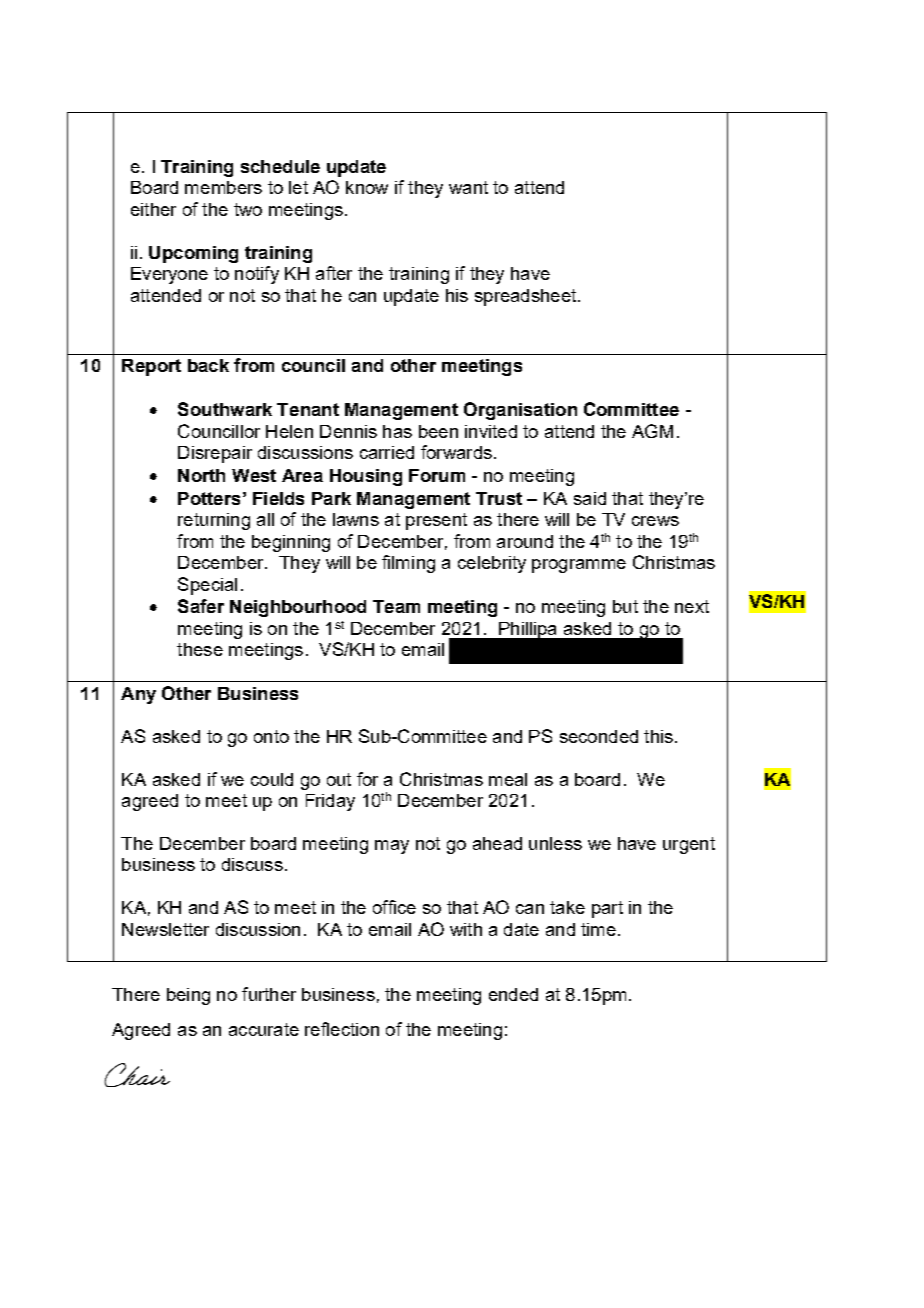 This screenshot has width=924, height=1308. Describe the element at coordinates (223, 187) in the screenshot. I see `members` at that location.
